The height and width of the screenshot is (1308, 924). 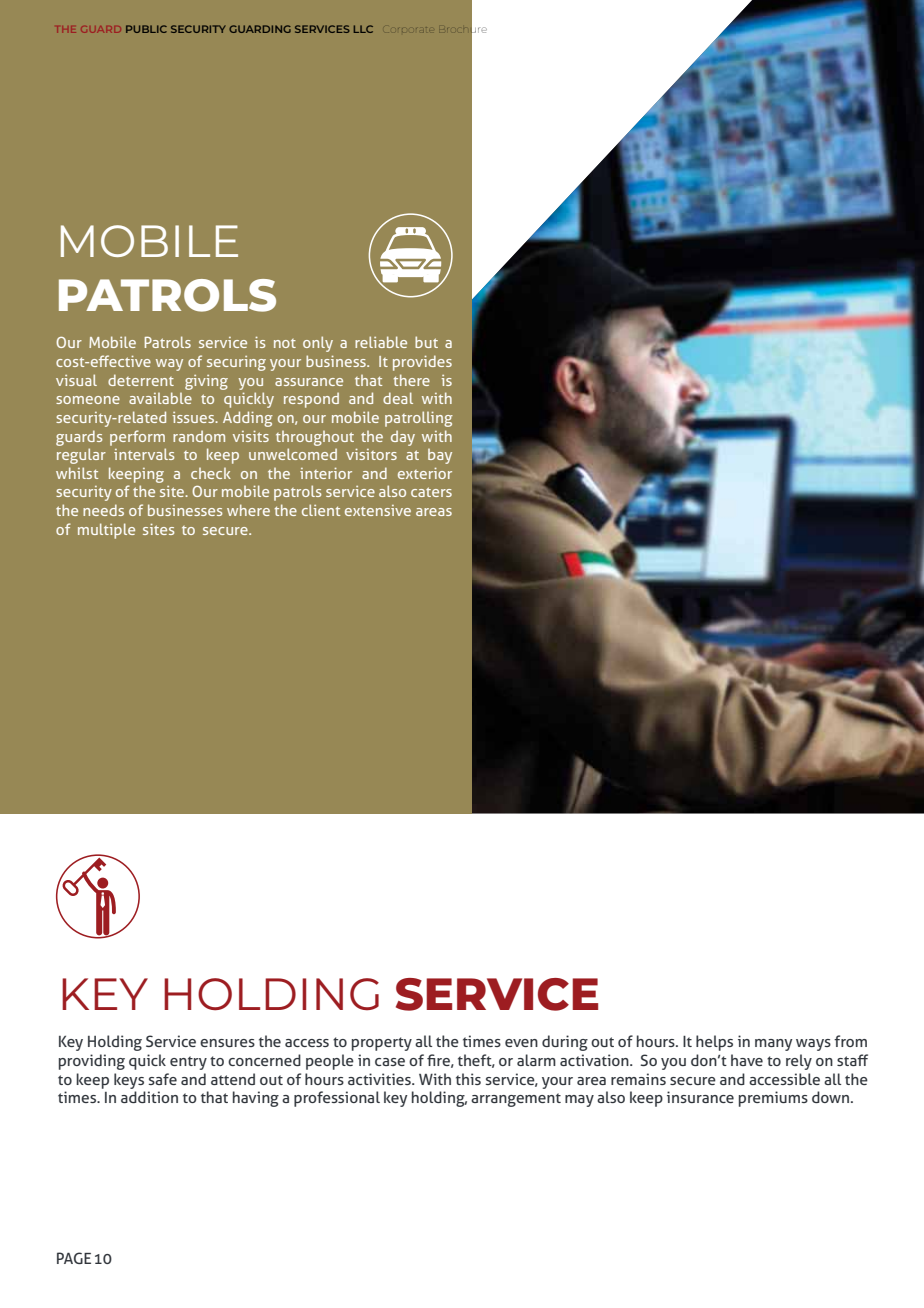 What do you see at coordinates (163, 1079) in the screenshot?
I see `safe` at bounding box center [163, 1079].
